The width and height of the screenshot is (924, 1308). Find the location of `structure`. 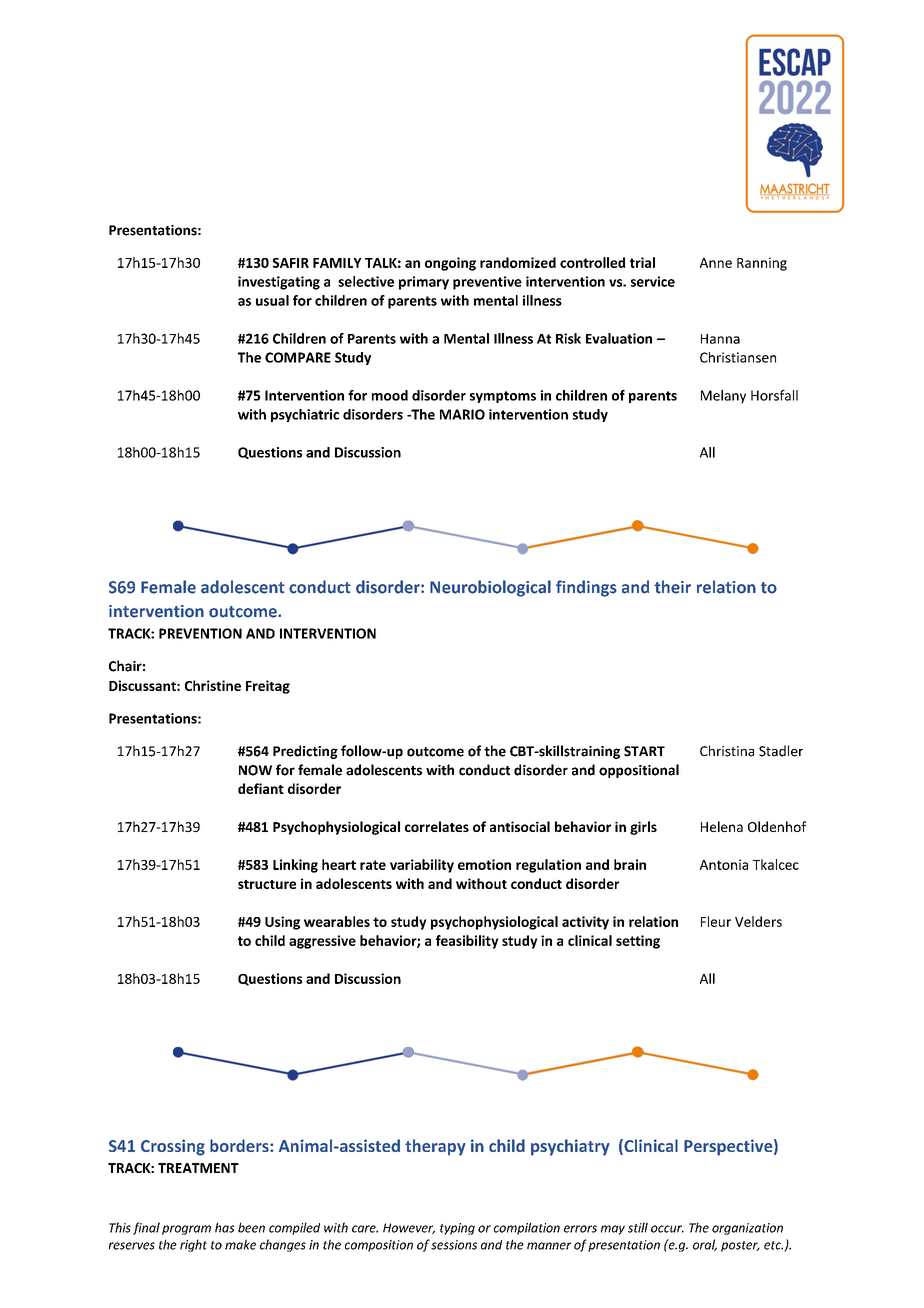

structure is located at coordinates (267, 884).
